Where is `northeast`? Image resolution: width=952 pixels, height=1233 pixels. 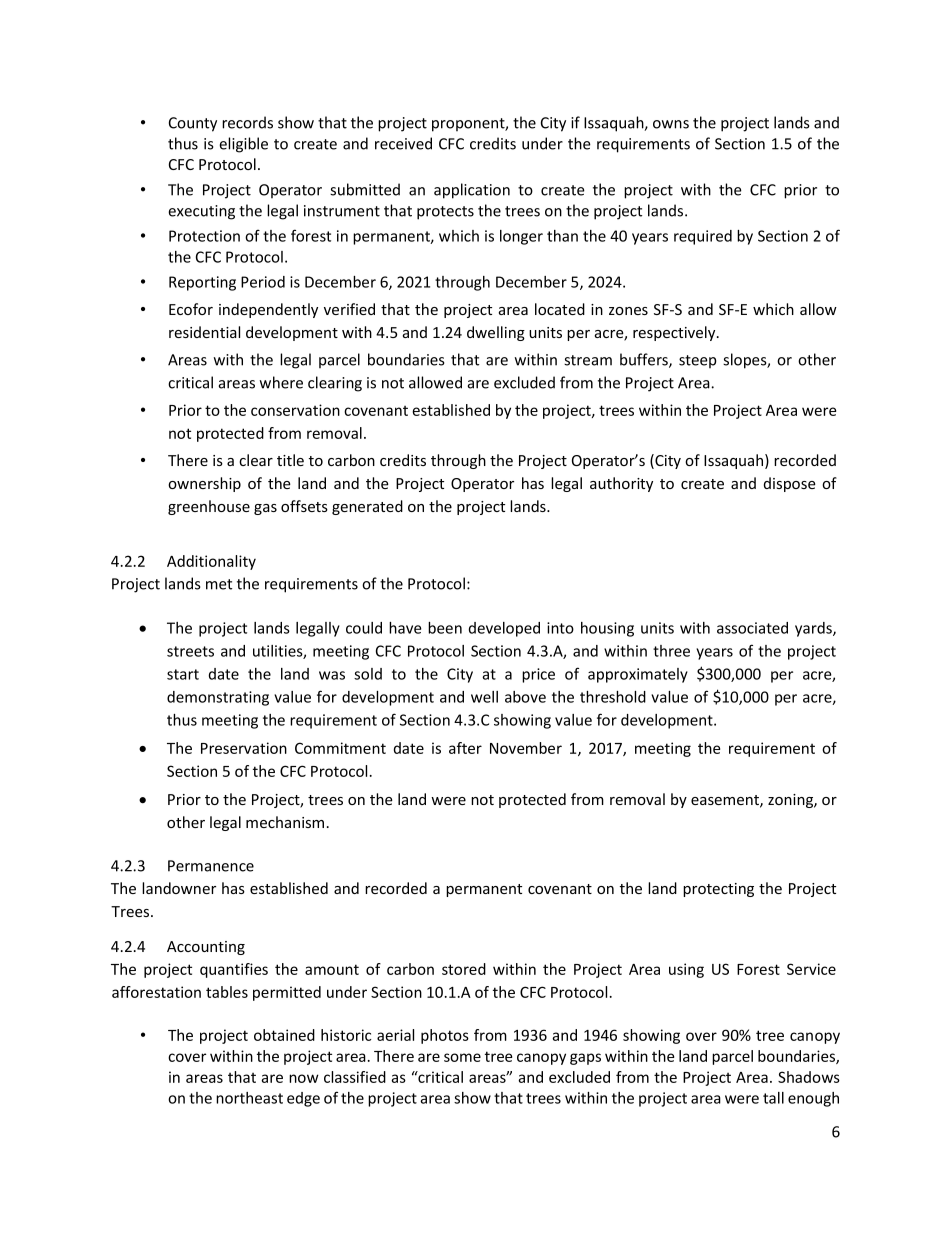 northeast is located at coordinates (249, 1098).
